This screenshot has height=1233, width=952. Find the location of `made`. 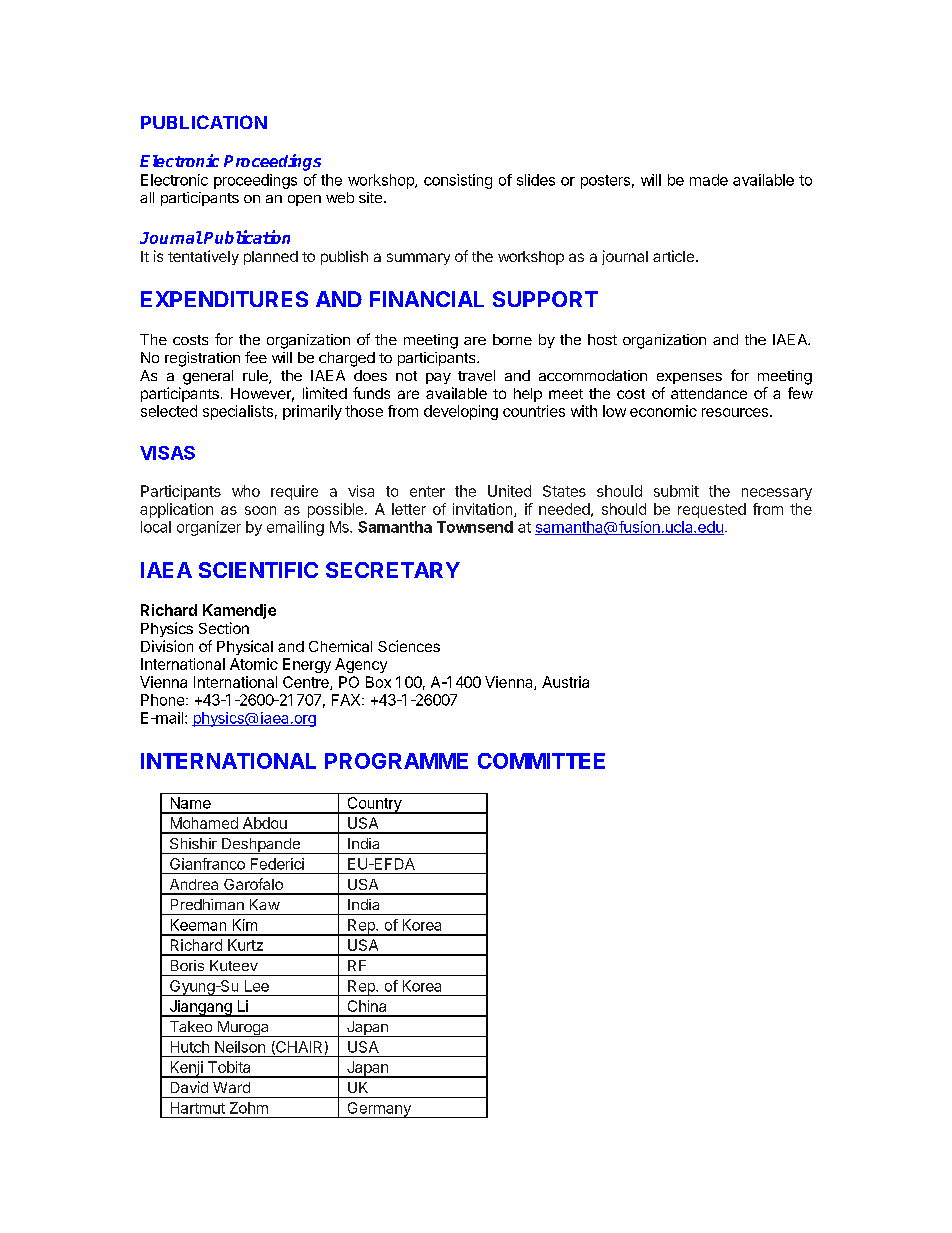

made is located at coordinates (709, 180).
